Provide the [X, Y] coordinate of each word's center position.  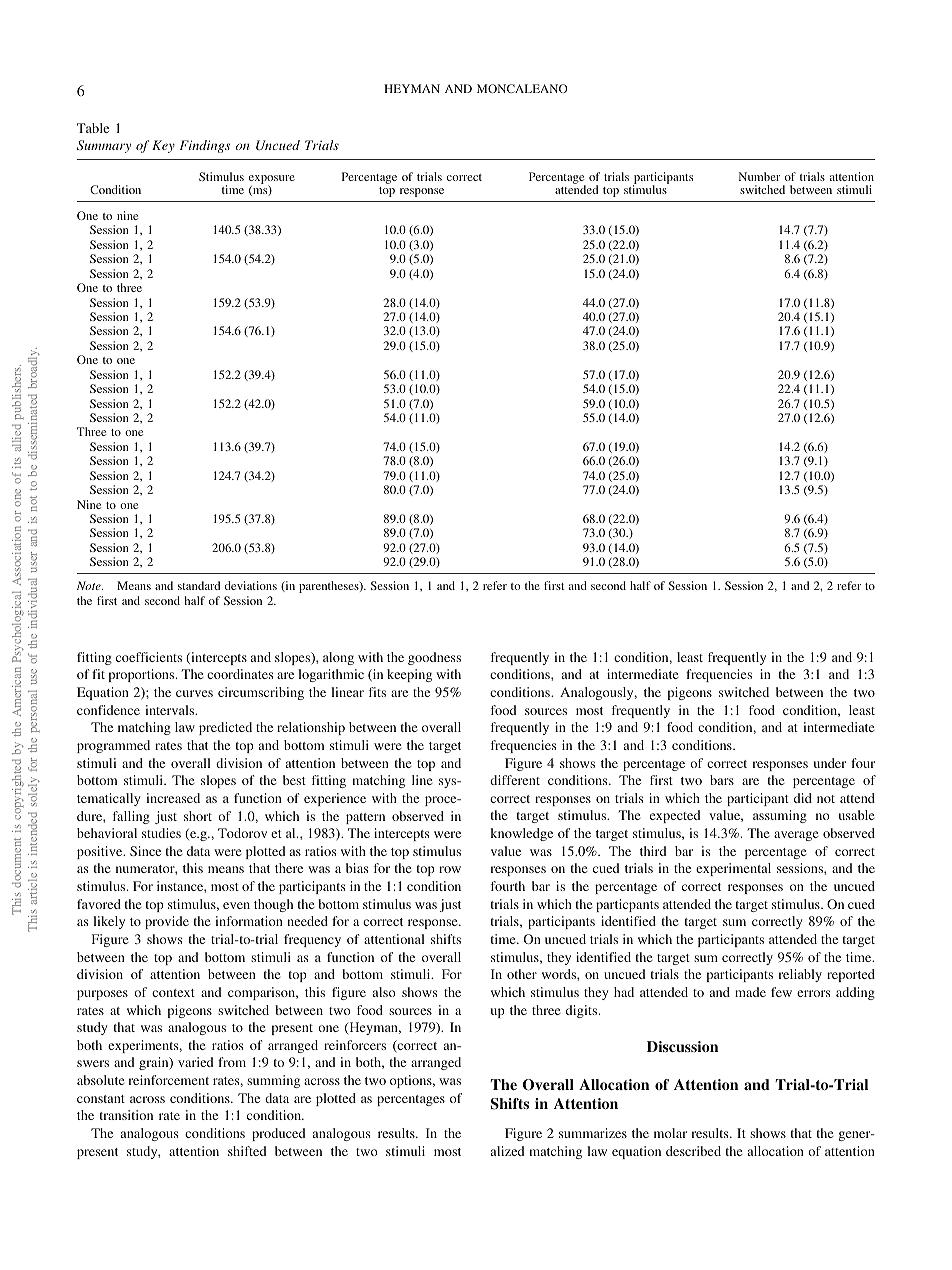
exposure [272, 180]
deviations [251, 585]
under [830, 763]
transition [126, 1115]
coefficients [149, 657]
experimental [733, 869]
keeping [409, 675]
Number [759, 176]
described [693, 1151]
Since [145, 851]
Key [163, 146]
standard [199, 585]
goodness [434, 658]
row [450, 869]
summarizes [593, 1133]
